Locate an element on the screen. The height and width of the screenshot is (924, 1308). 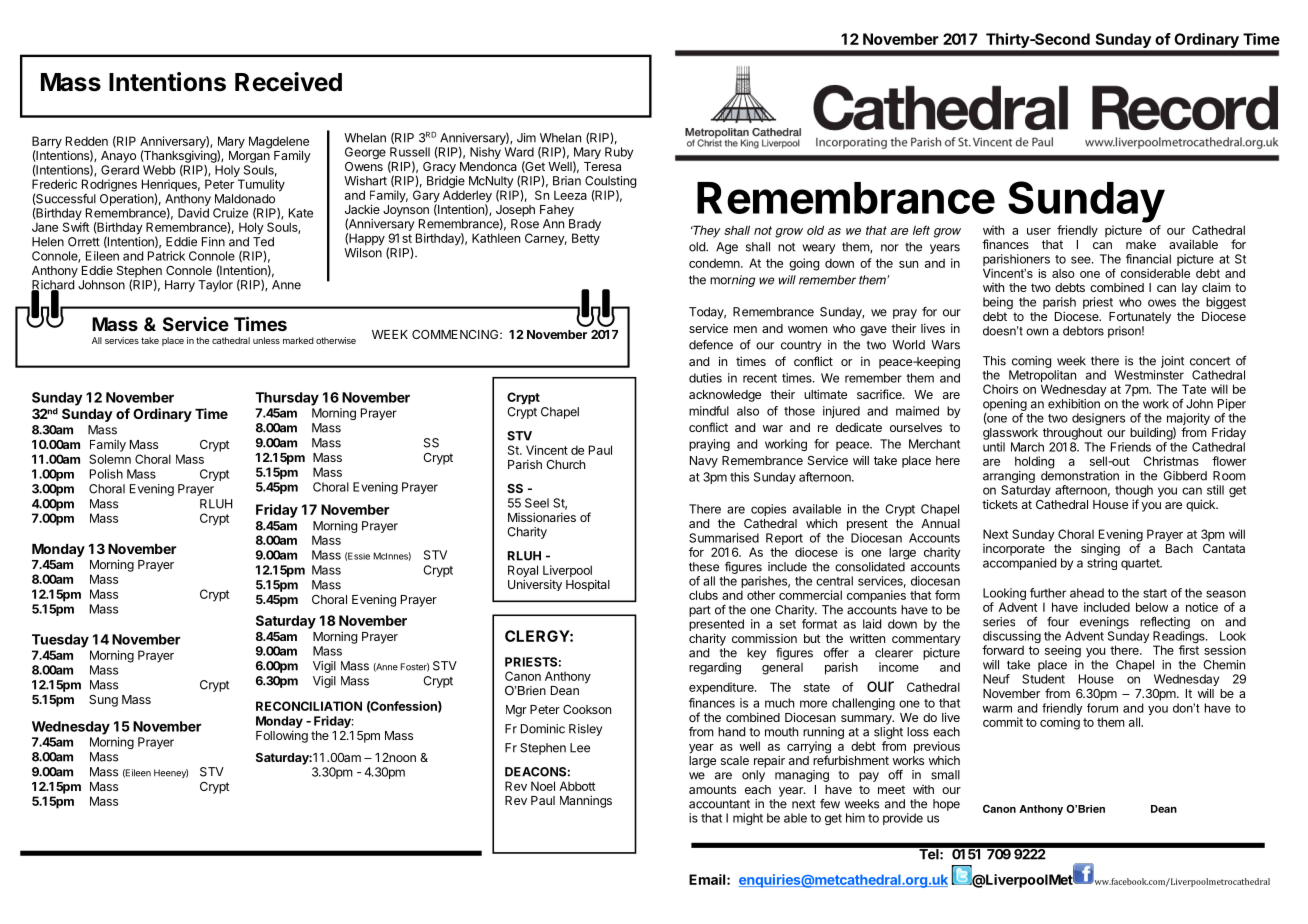
Friends is located at coordinates (1131, 447).
